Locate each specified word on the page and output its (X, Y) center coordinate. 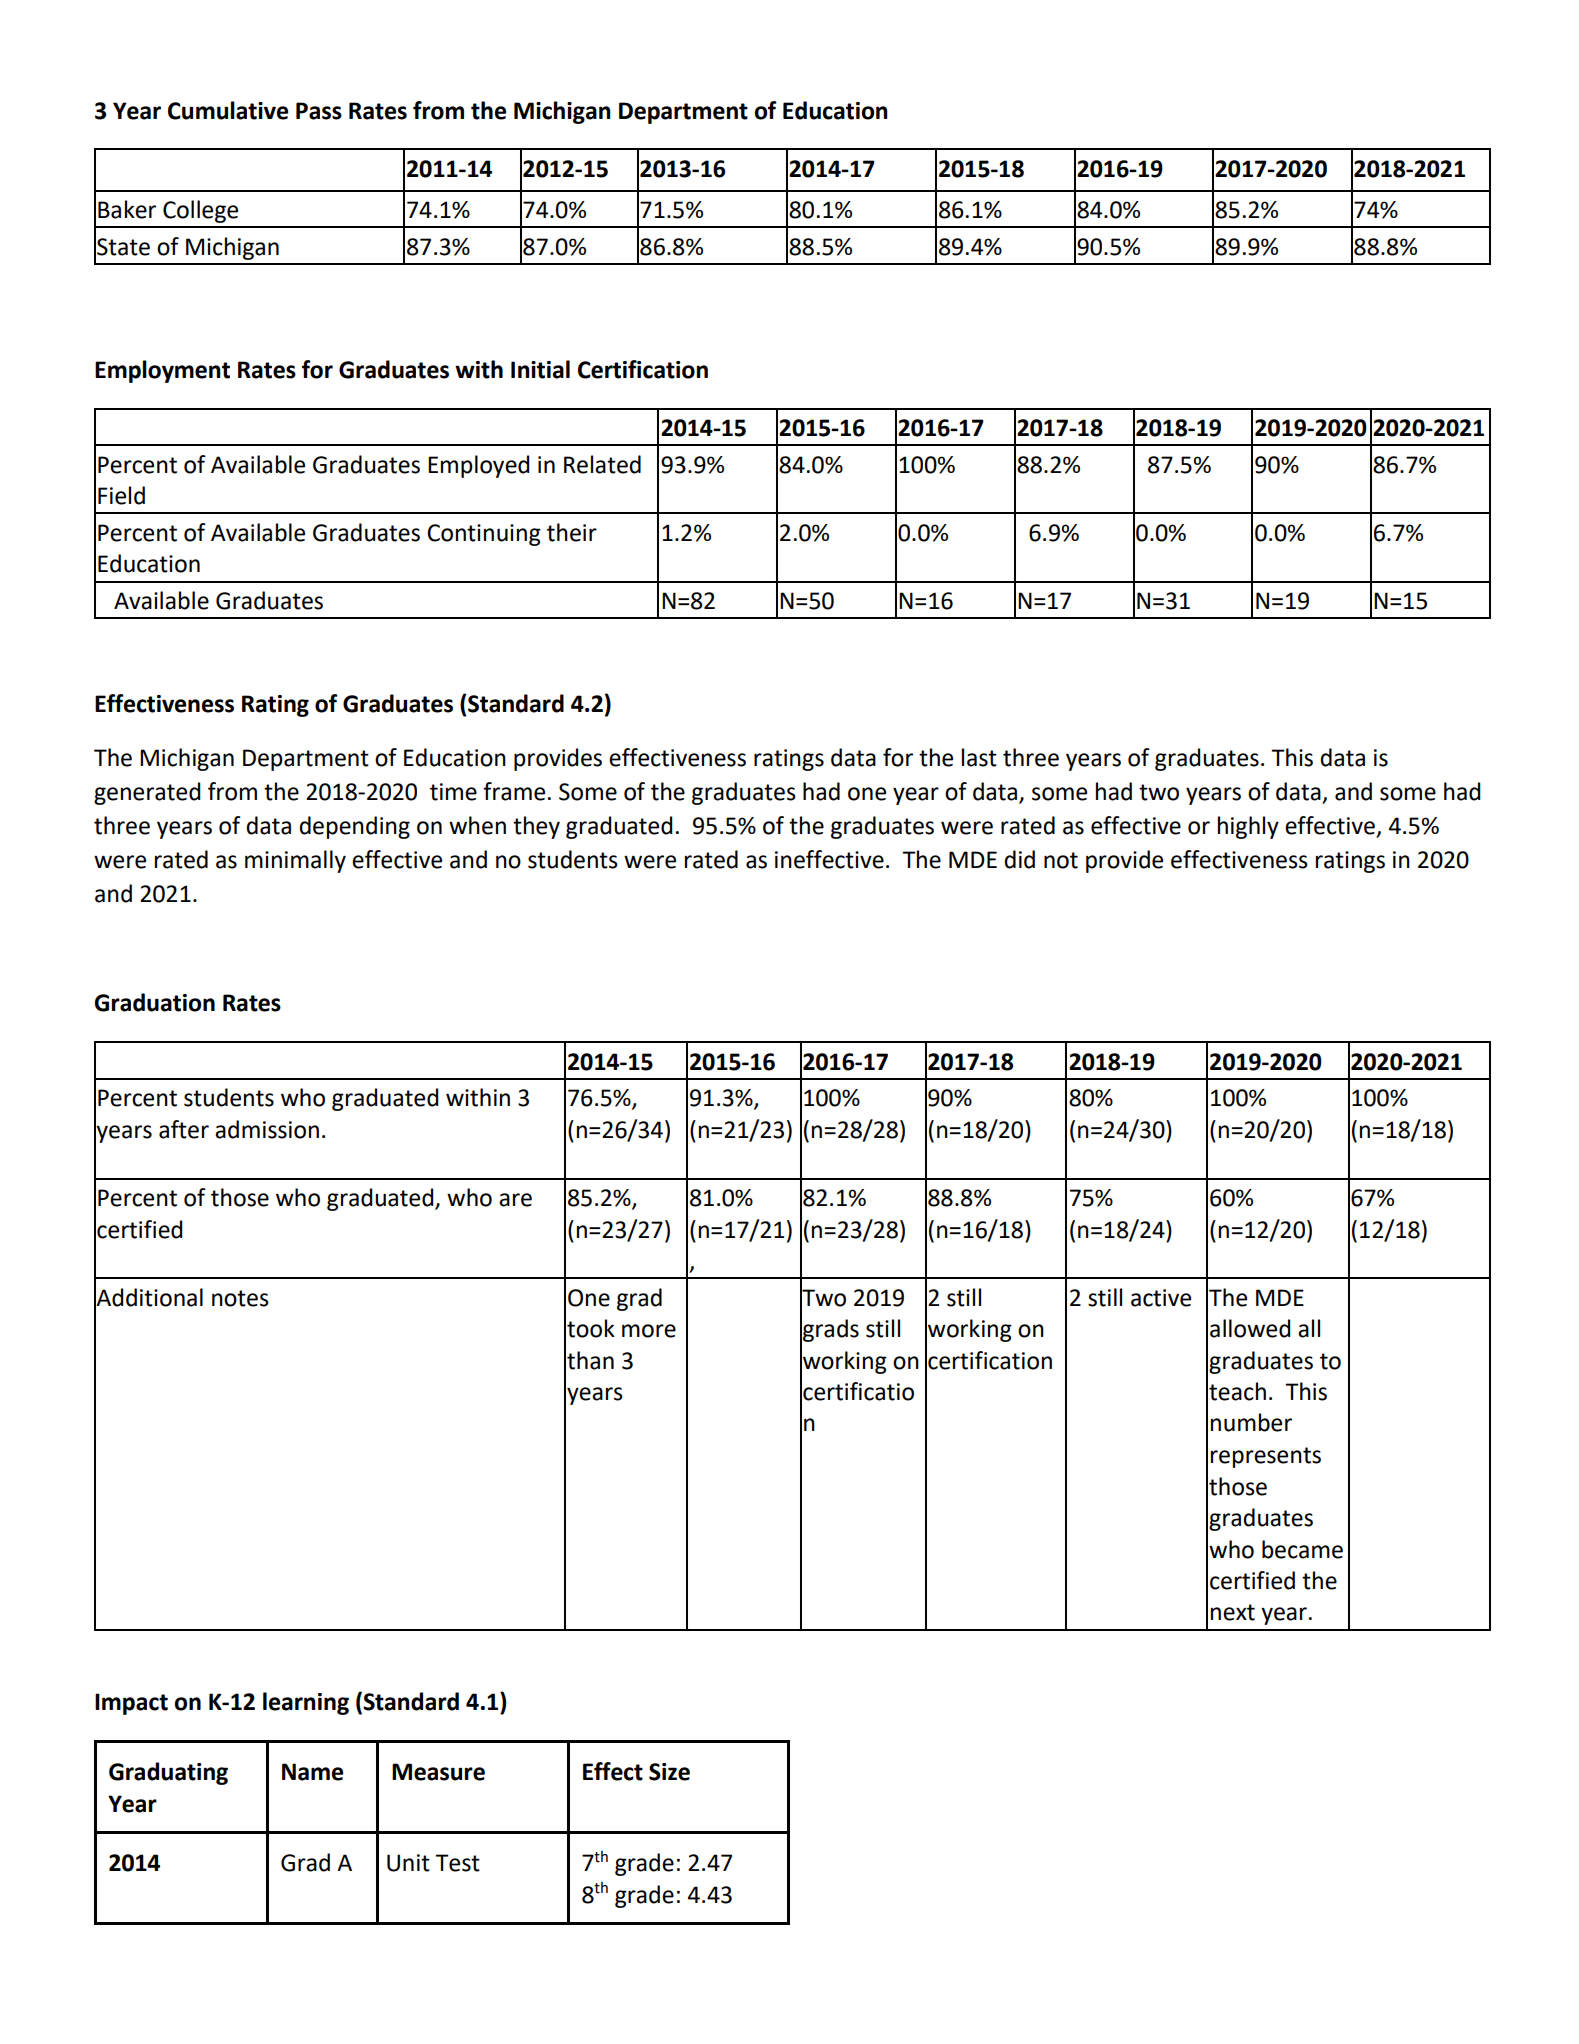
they (536, 827)
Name (312, 1772)
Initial (540, 369)
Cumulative (228, 110)
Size (669, 1772)
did (1019, 859)
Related (602, 464)
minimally (295, 861)
